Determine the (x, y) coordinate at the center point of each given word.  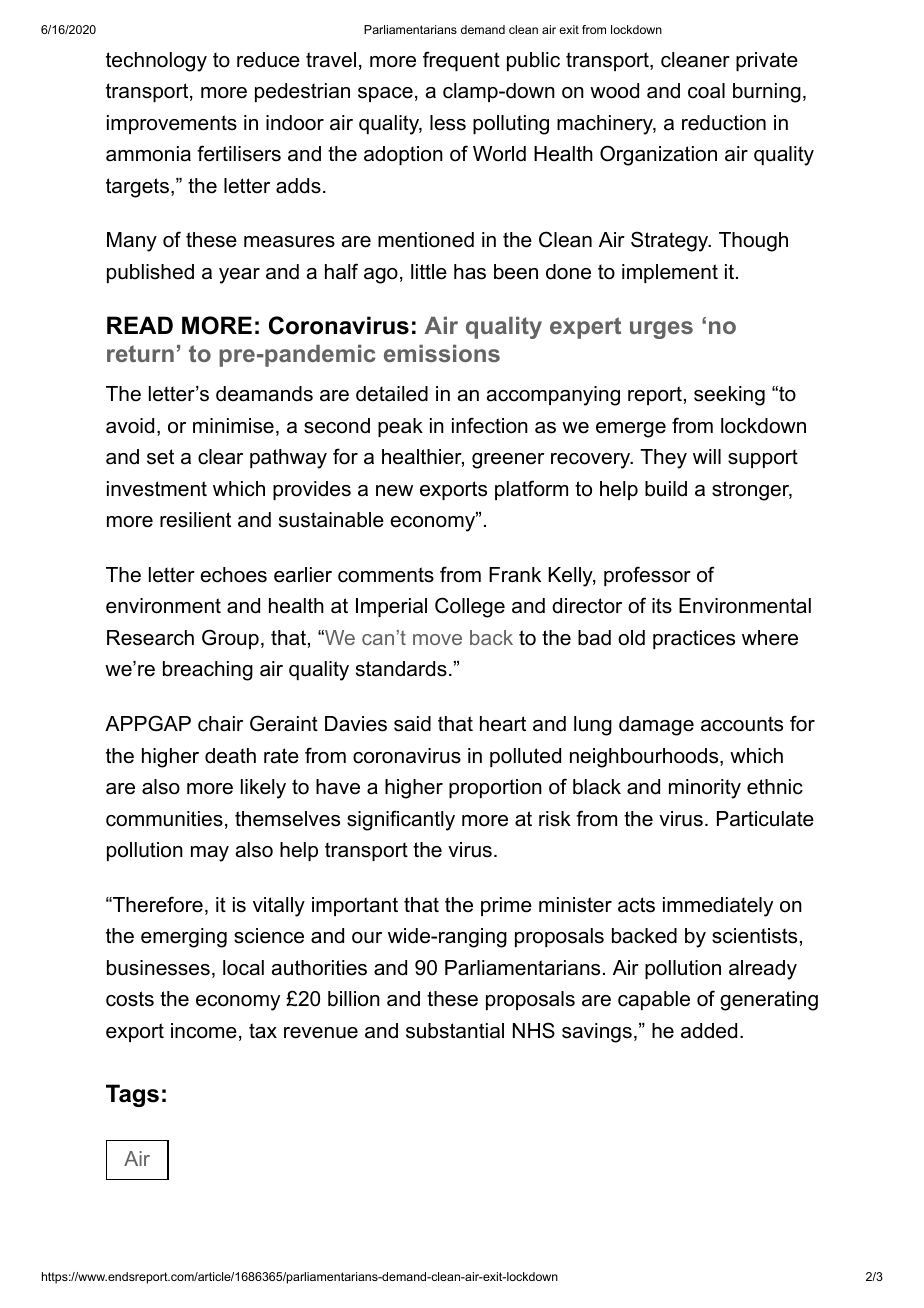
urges (661, 330)
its (662, 606)
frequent (461, 61)
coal (706, 91)
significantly (401, 820)
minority (705, 789)
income (204, 1031)
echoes (233, 575)
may (210, 854)
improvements (172, 124)
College (470, 607)
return (140, 353)
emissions (442, 353)
